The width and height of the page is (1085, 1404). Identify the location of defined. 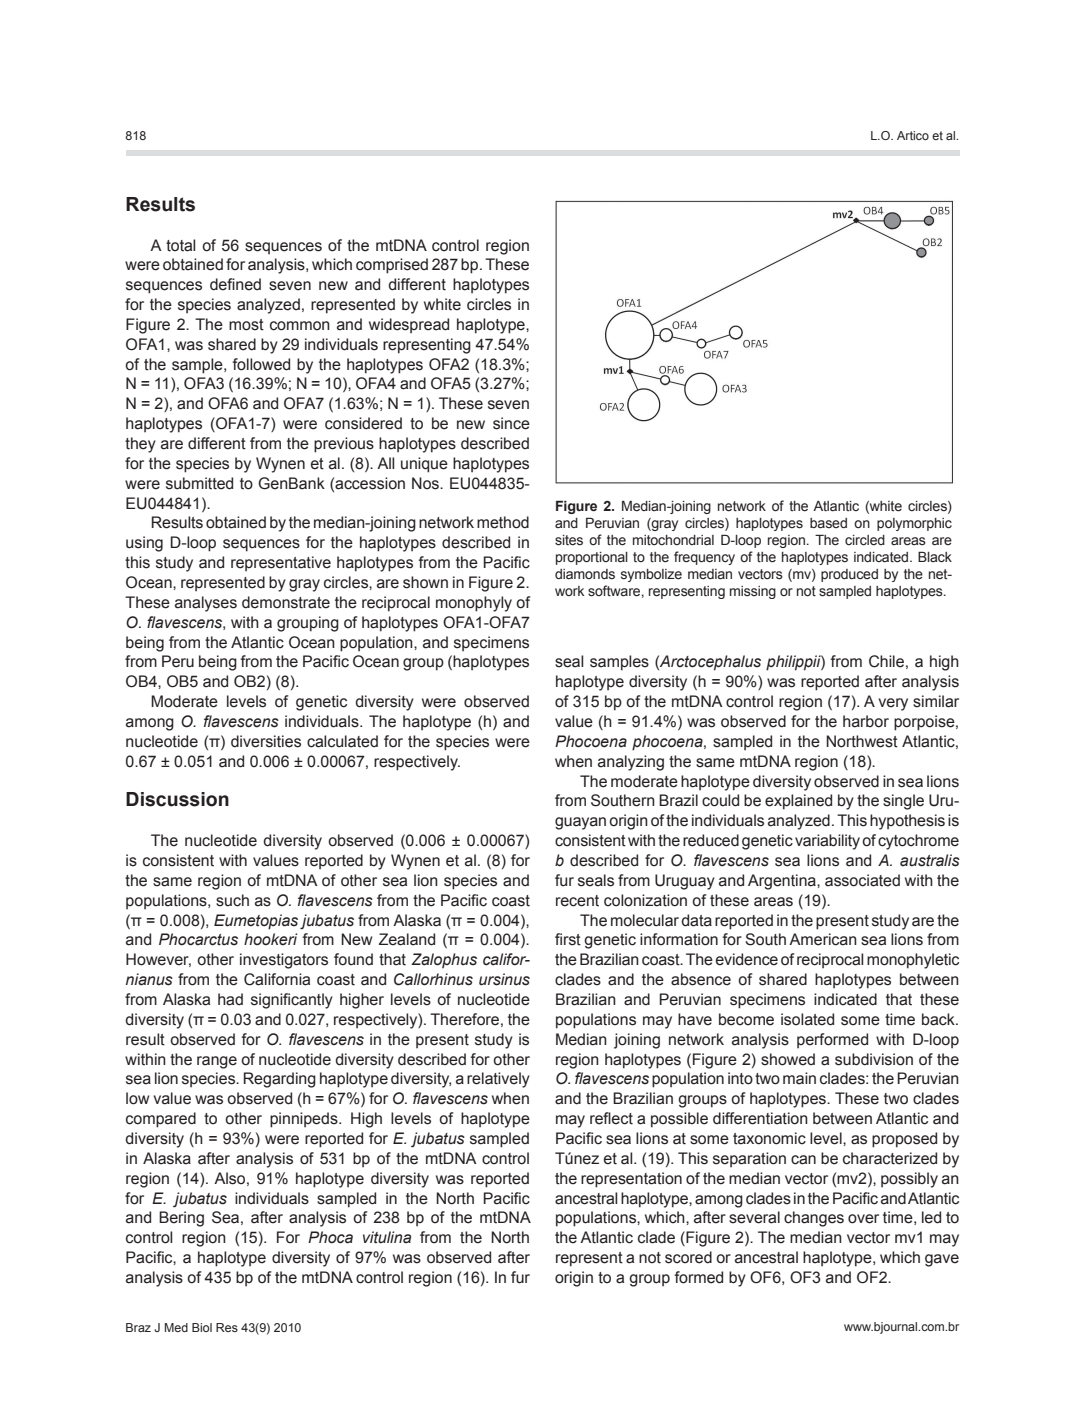
(235, 284).
